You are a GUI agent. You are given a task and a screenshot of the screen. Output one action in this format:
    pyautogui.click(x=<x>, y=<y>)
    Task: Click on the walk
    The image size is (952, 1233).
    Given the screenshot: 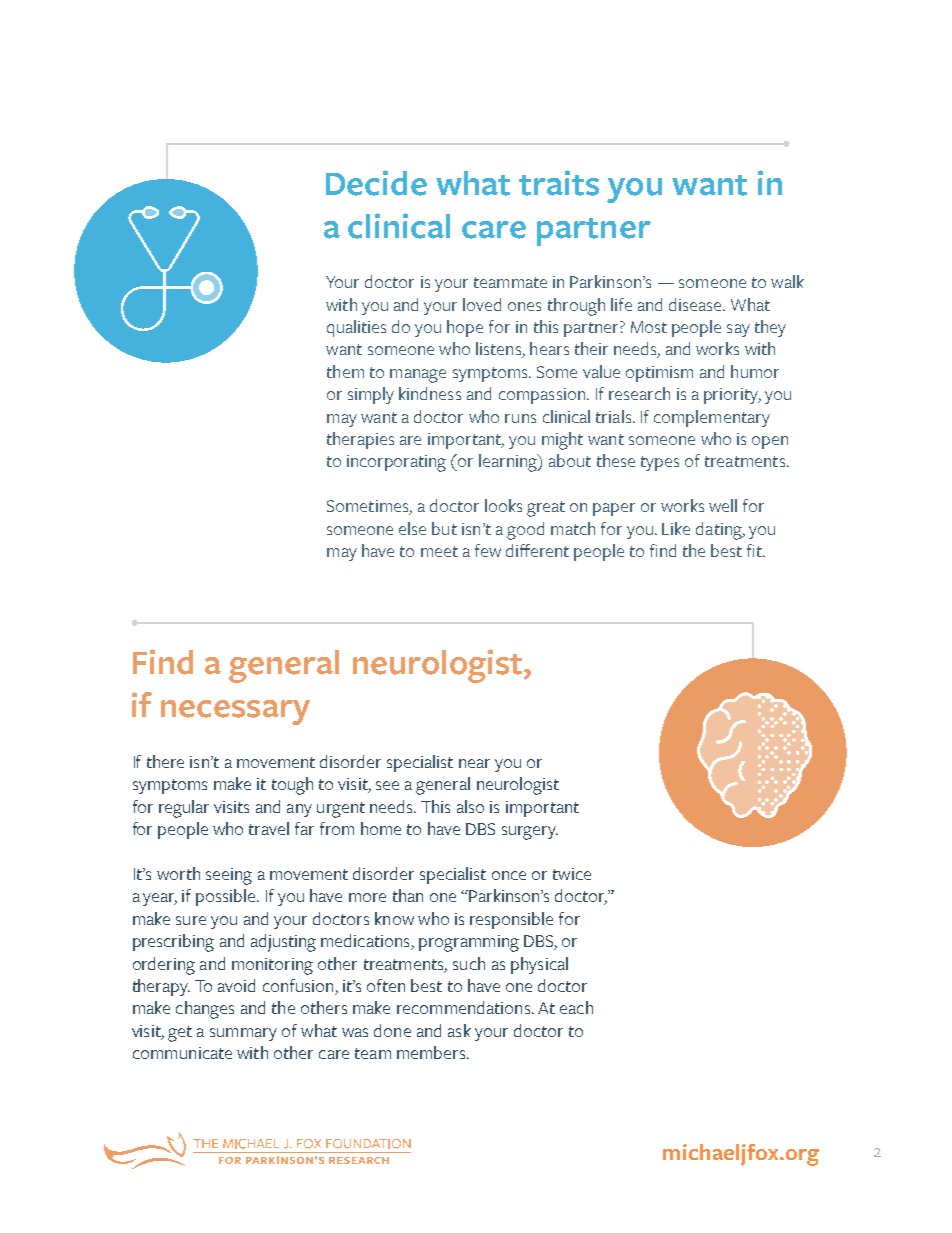 What is the action you would take?
    pyautogui.click(x=787, y=281)
